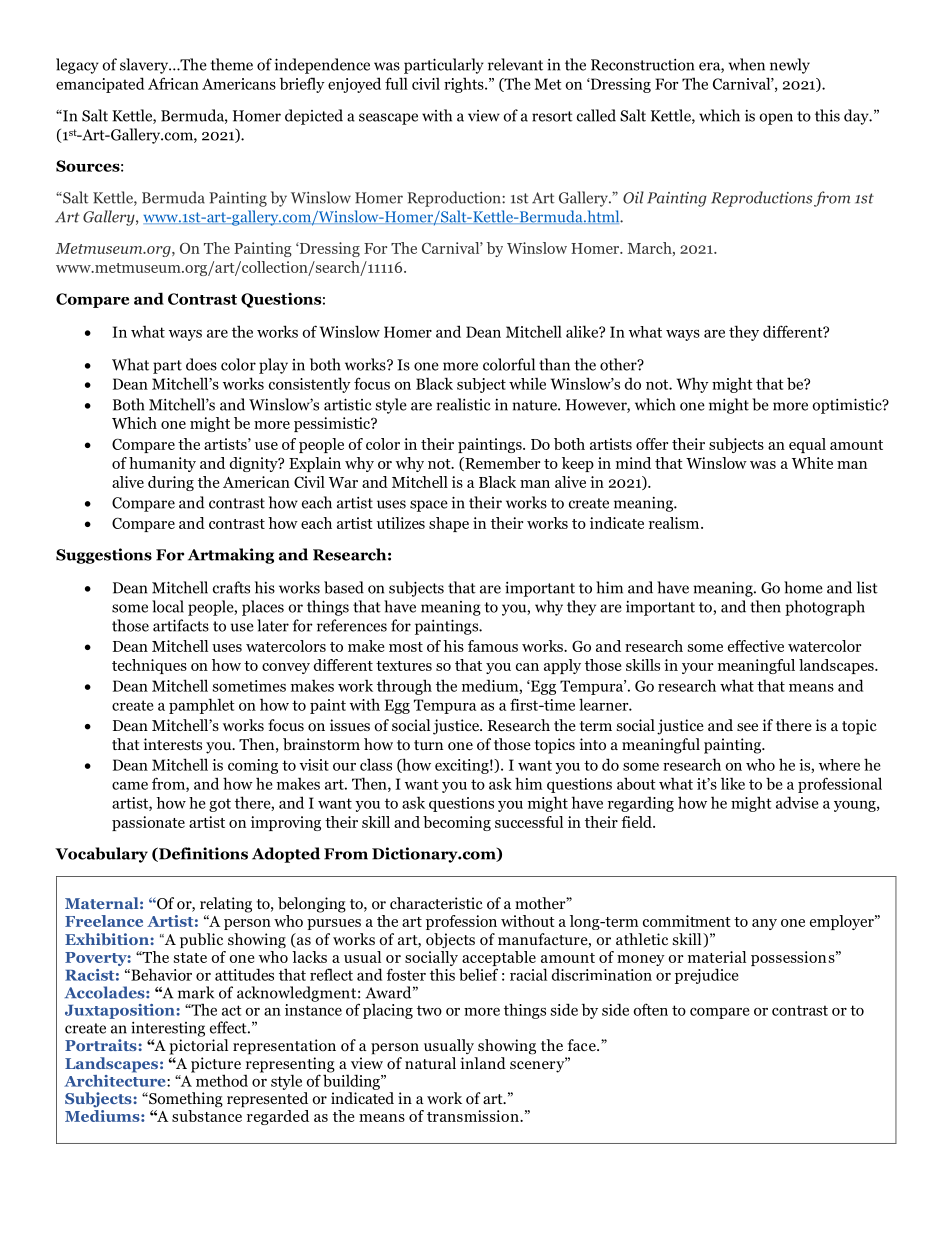 This screenshot has width=952, height=1233. Describe the element at coordinates (202, 706) in the screenshot. I see `pamphlet` at that location.
